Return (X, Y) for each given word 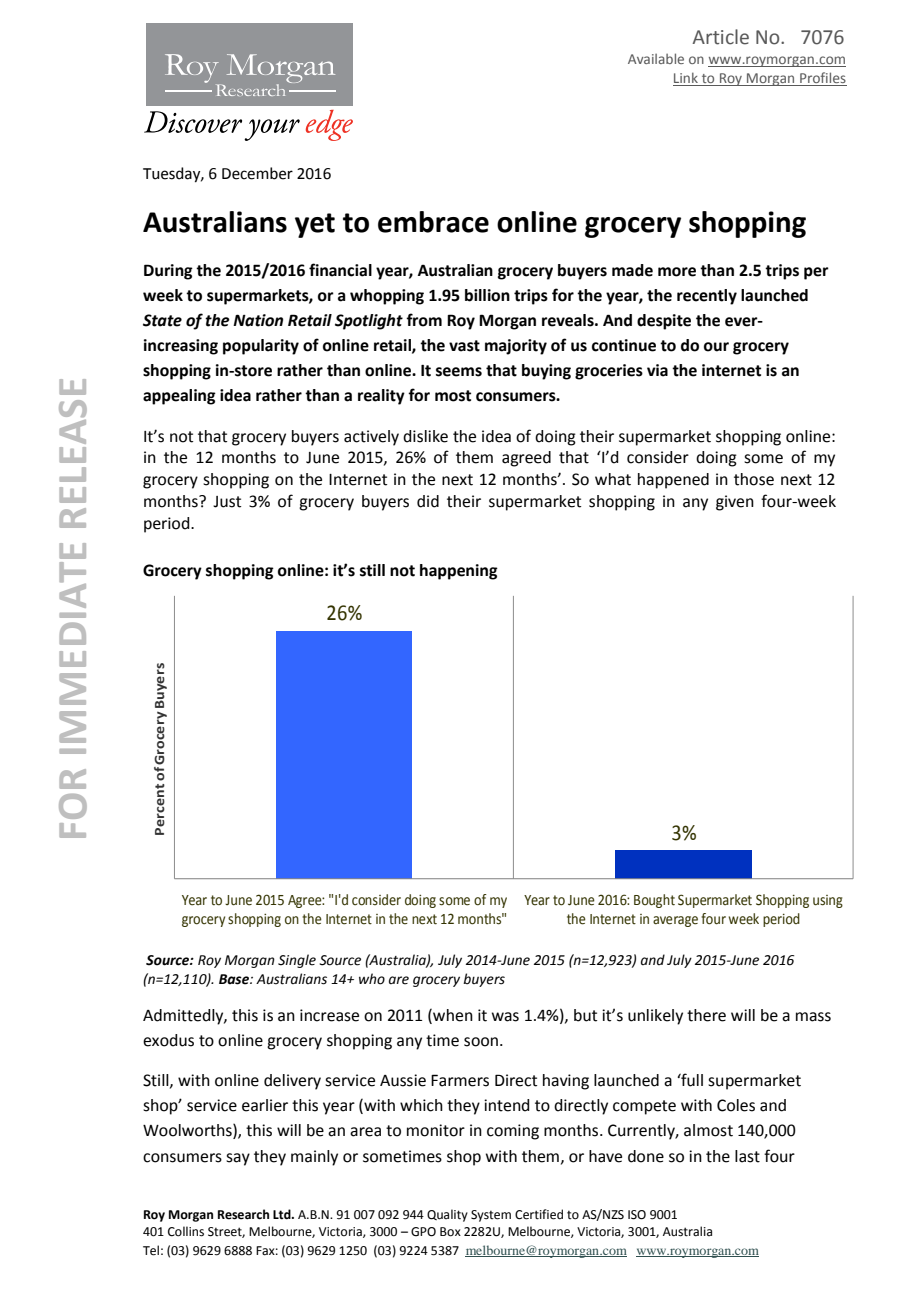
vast (464, 346)
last (747, 1156)
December (257, 173)
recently (707, 297)
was (505, 1017)
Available (656, 58)
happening (459, 572)
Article (721, 37)
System (491, 1216)
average (675, 921)
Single (297, 961)
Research (243, 1214)
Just (227, 502)
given (735, 503)
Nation (258, 320)
